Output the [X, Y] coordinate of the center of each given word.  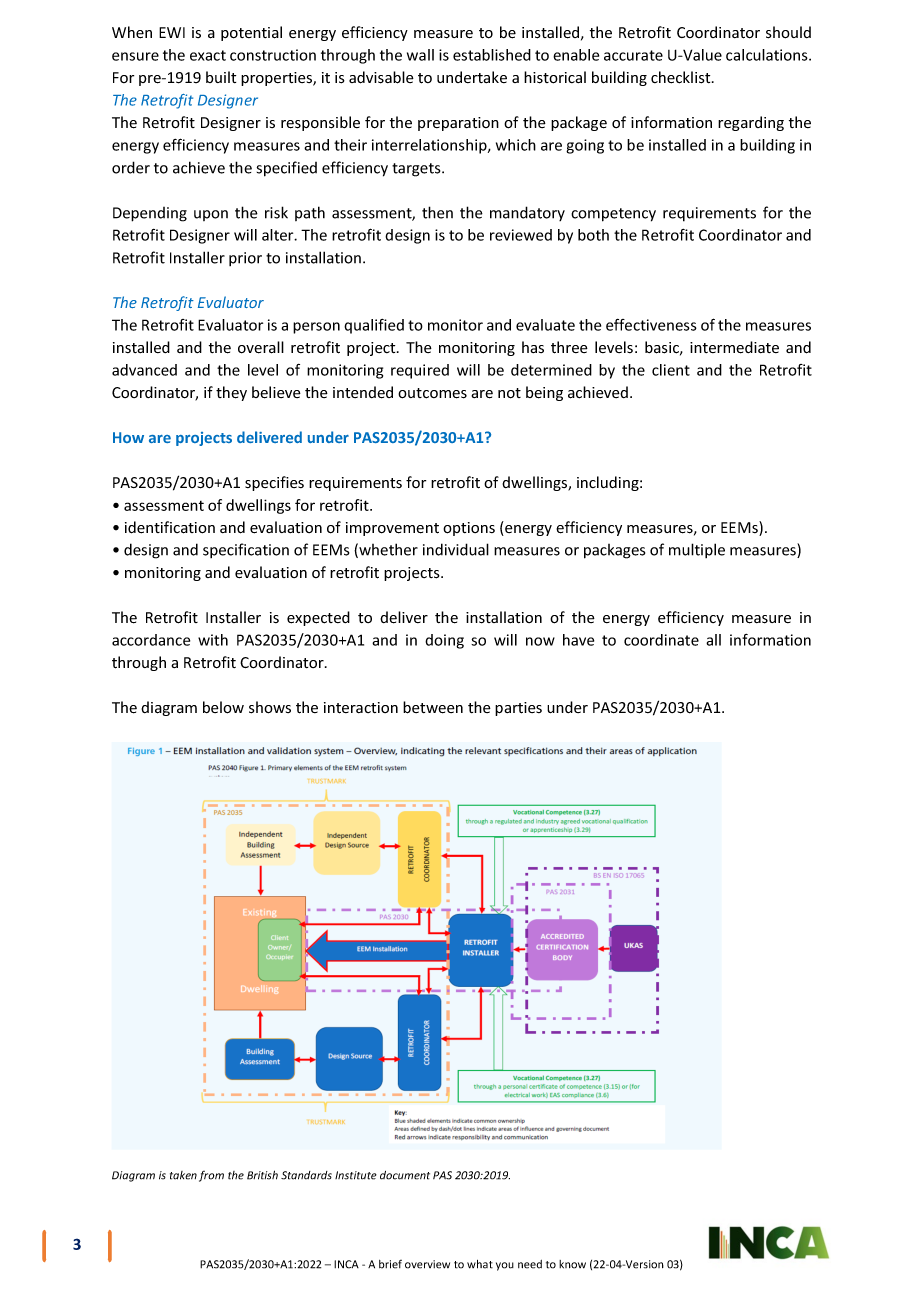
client [671, 370]
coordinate [661, 640]
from [211, 1176]
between [433, 707]
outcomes [432, 393]
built [221, 77]
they [231, 393]
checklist [682, 77]
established [492, 55]
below [223, 707]
